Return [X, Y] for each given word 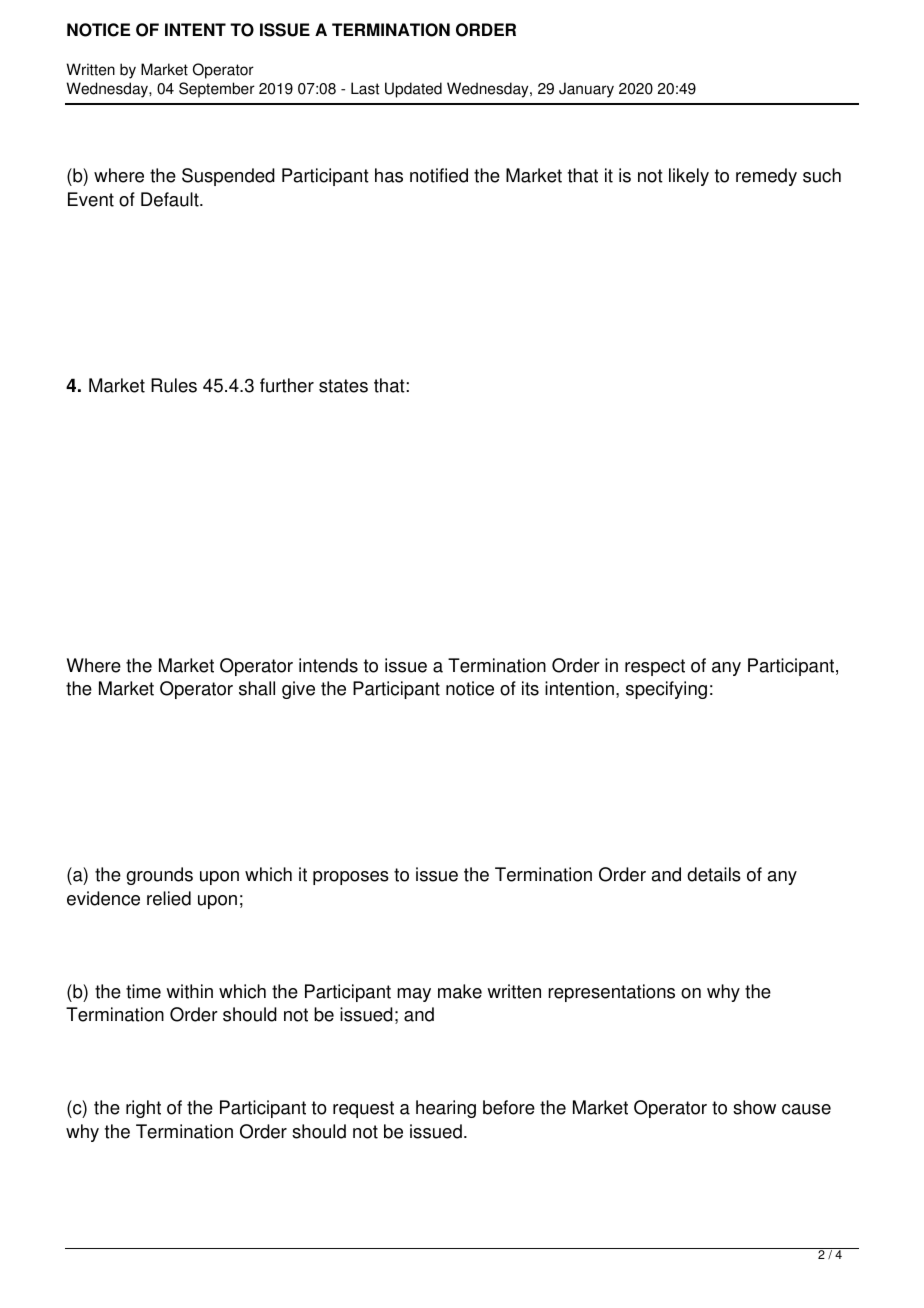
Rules [174, 385]
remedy [766, 177]
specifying [666, 690]
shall [257, 688]
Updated [413, 90]
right [143, 1109]
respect [655, 667]
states [343, 386]
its [530, 688]
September [217, 90]
